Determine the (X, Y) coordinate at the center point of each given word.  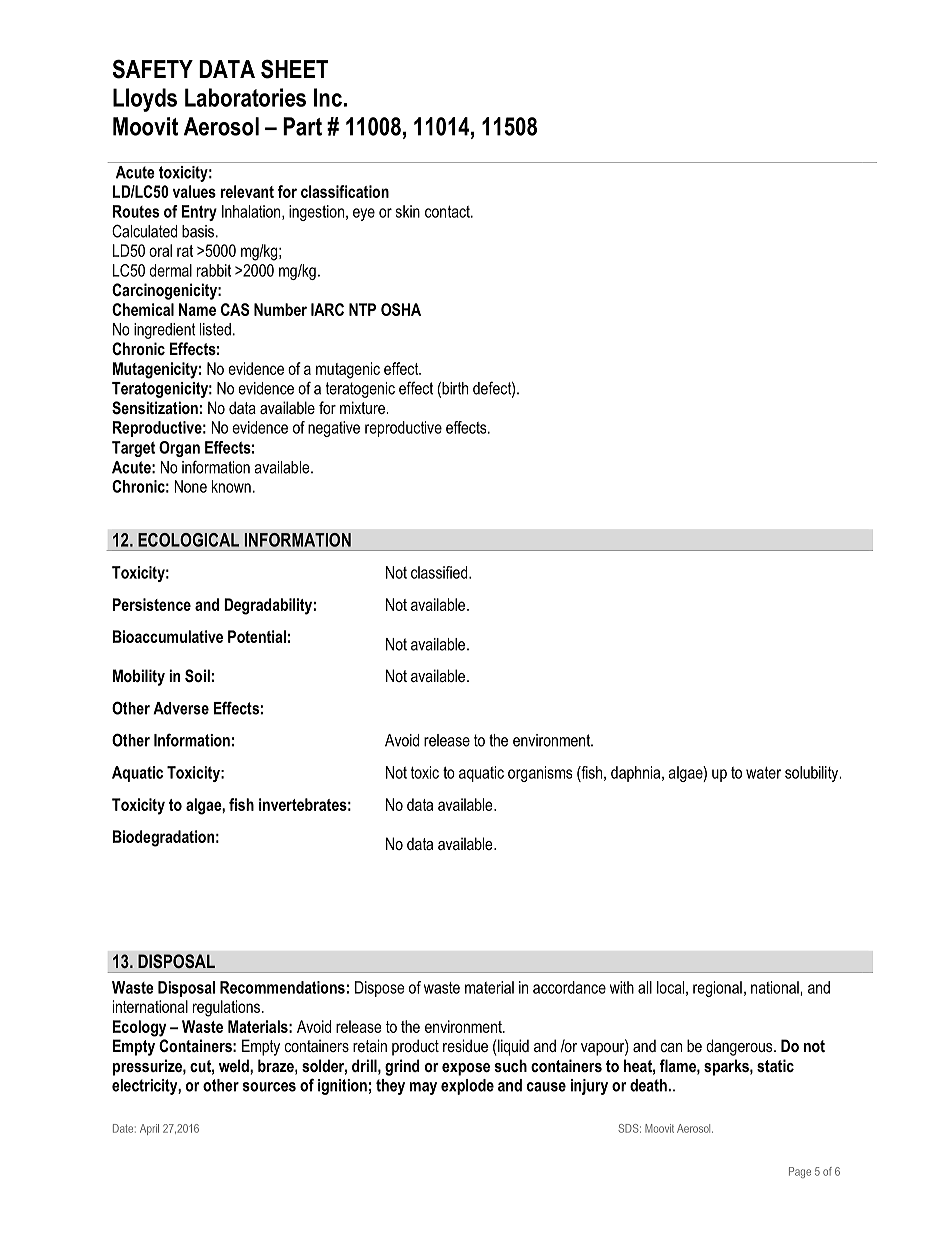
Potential (257, 636)
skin (408, 211)
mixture (363, 407)
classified (440, 572)
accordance (569, 987)
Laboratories (245, 97)
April (149, 1129)
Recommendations (282, 987)
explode (467, 1087)
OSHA (401, 309)
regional (717, 989)
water (763, 772)
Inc (328, 97)
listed (215, 329)
